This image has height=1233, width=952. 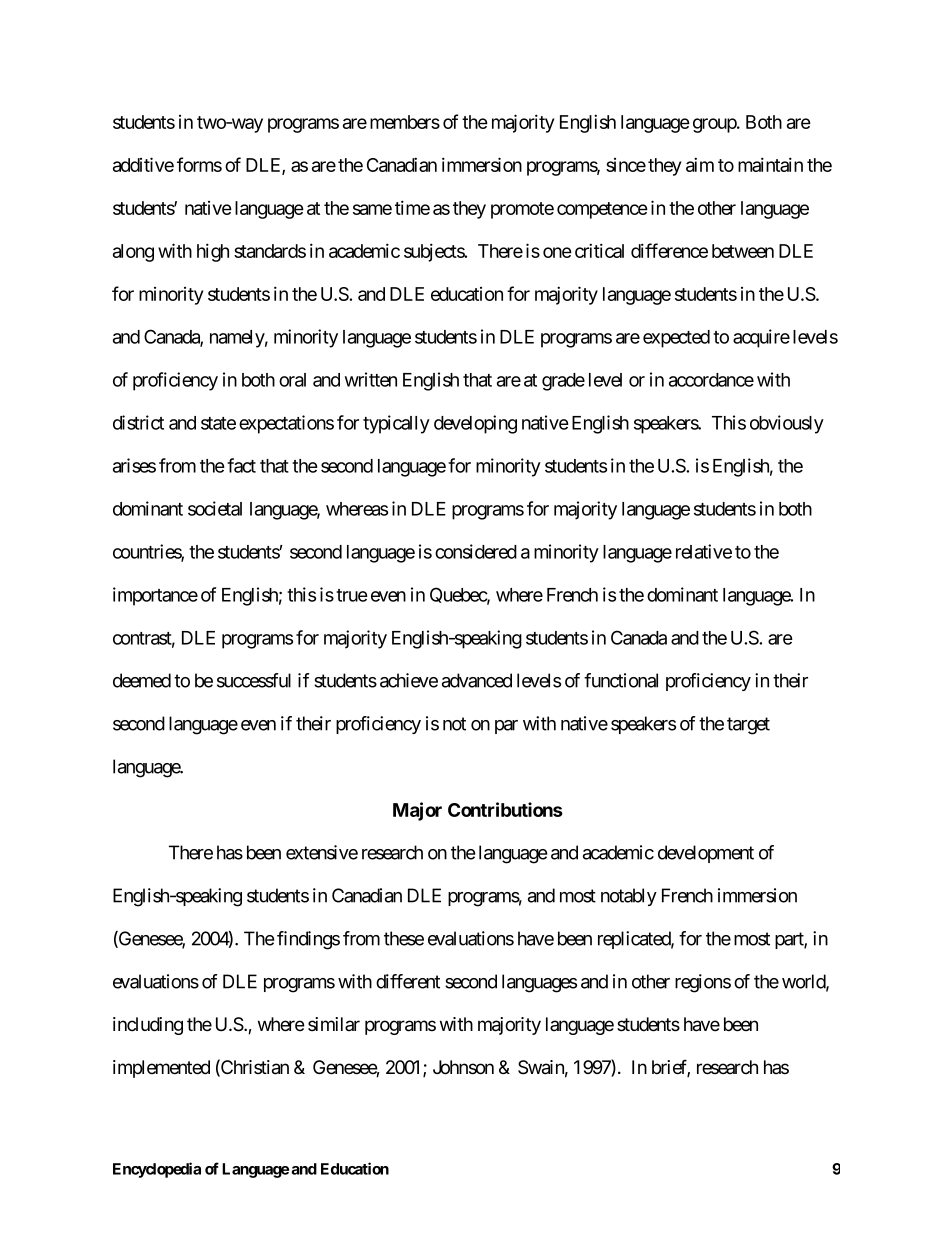 What do you see at coordinates (477, 680) in the image?
I see `advanced` at bounding box center [477, 680].
